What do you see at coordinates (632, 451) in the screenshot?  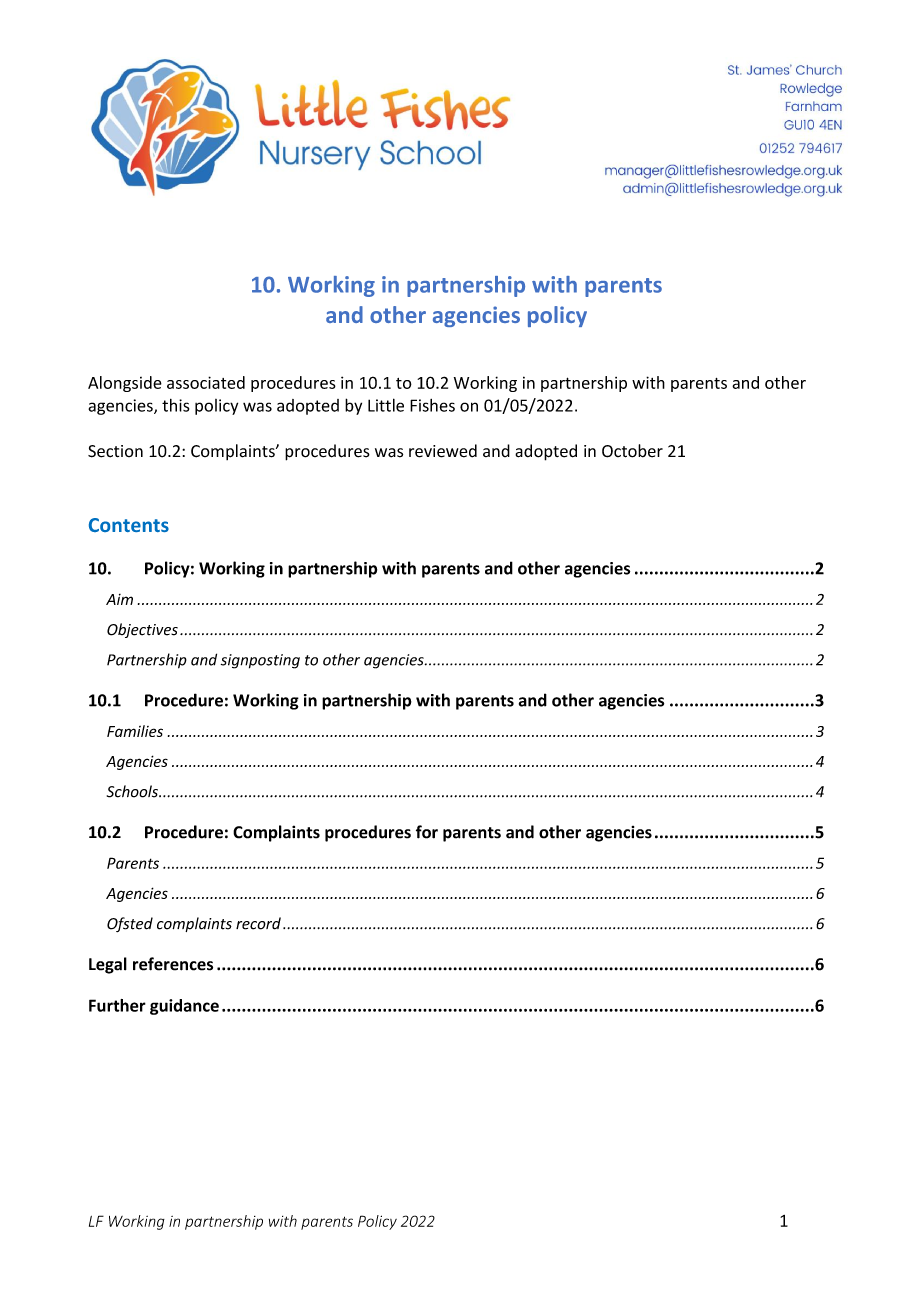 I see `October` at bounding box center [632, 451].
